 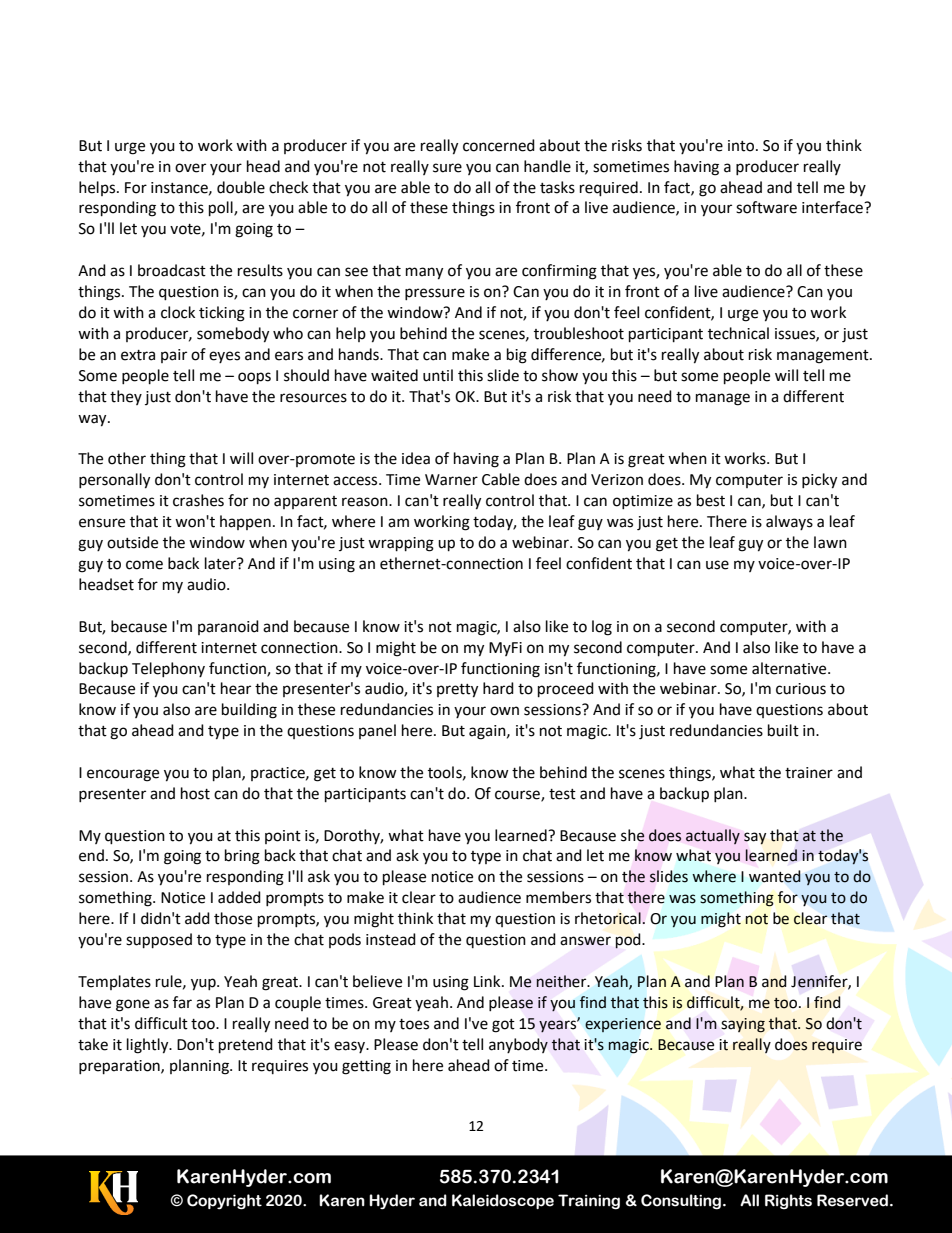 I want to click on into, so click(x=742, y=146).
